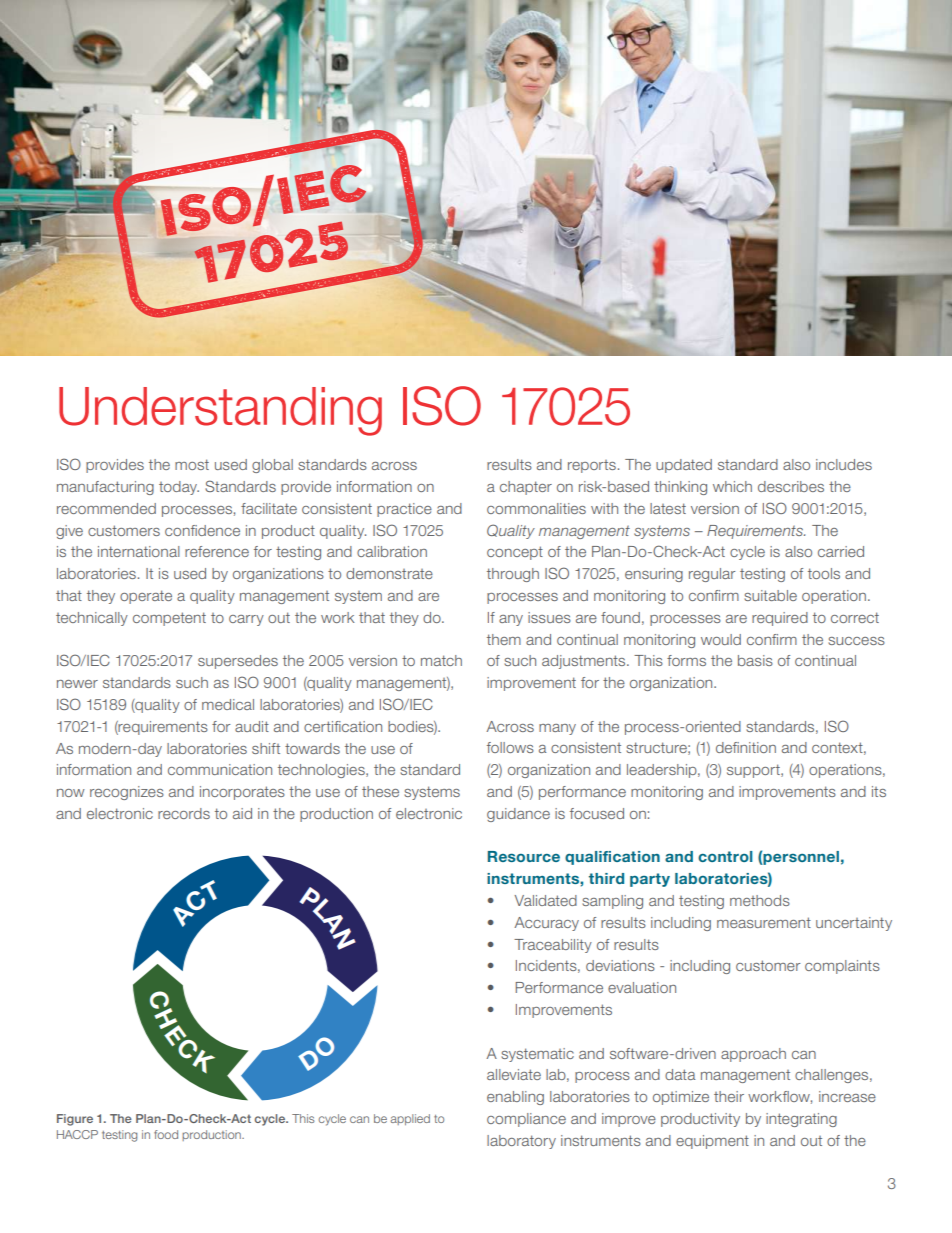 Image resolution: width=952 pixels, height=1233 pixels. I want to click on Understanding, so click(220, 411).
